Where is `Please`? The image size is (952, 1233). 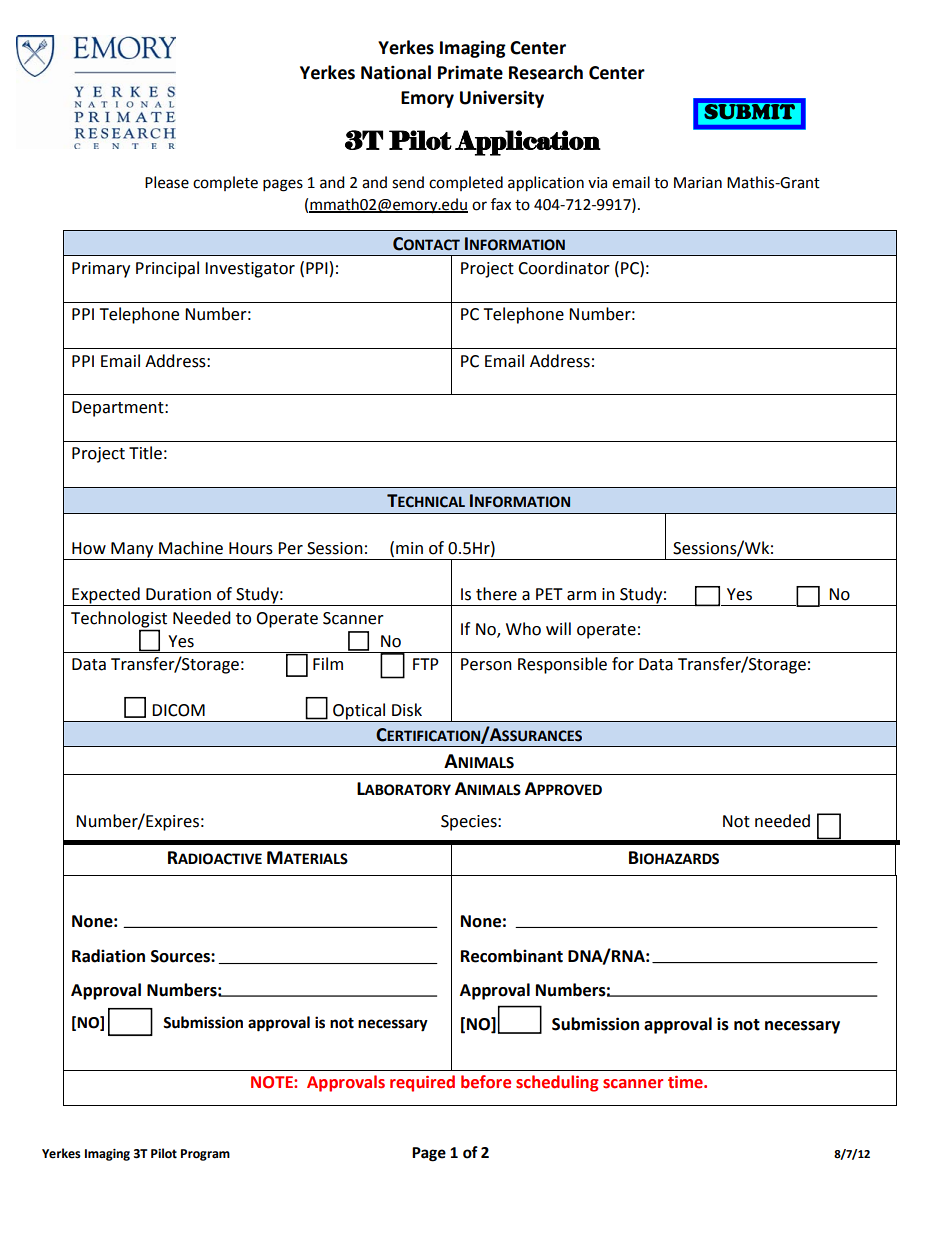 Please is located at coordinates (167, 182).
